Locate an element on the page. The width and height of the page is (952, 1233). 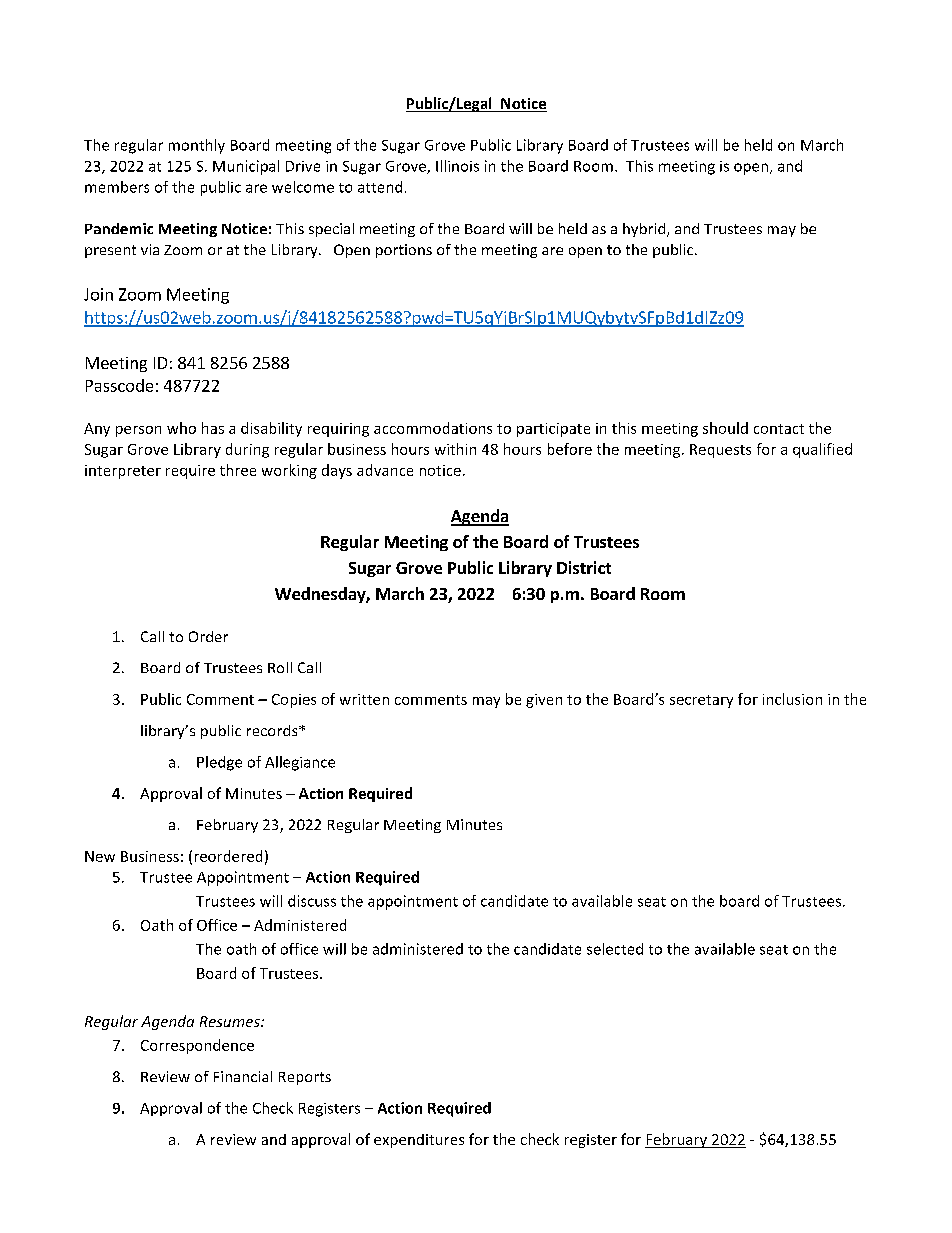
Financial is located at coordinates (243, 1076).
